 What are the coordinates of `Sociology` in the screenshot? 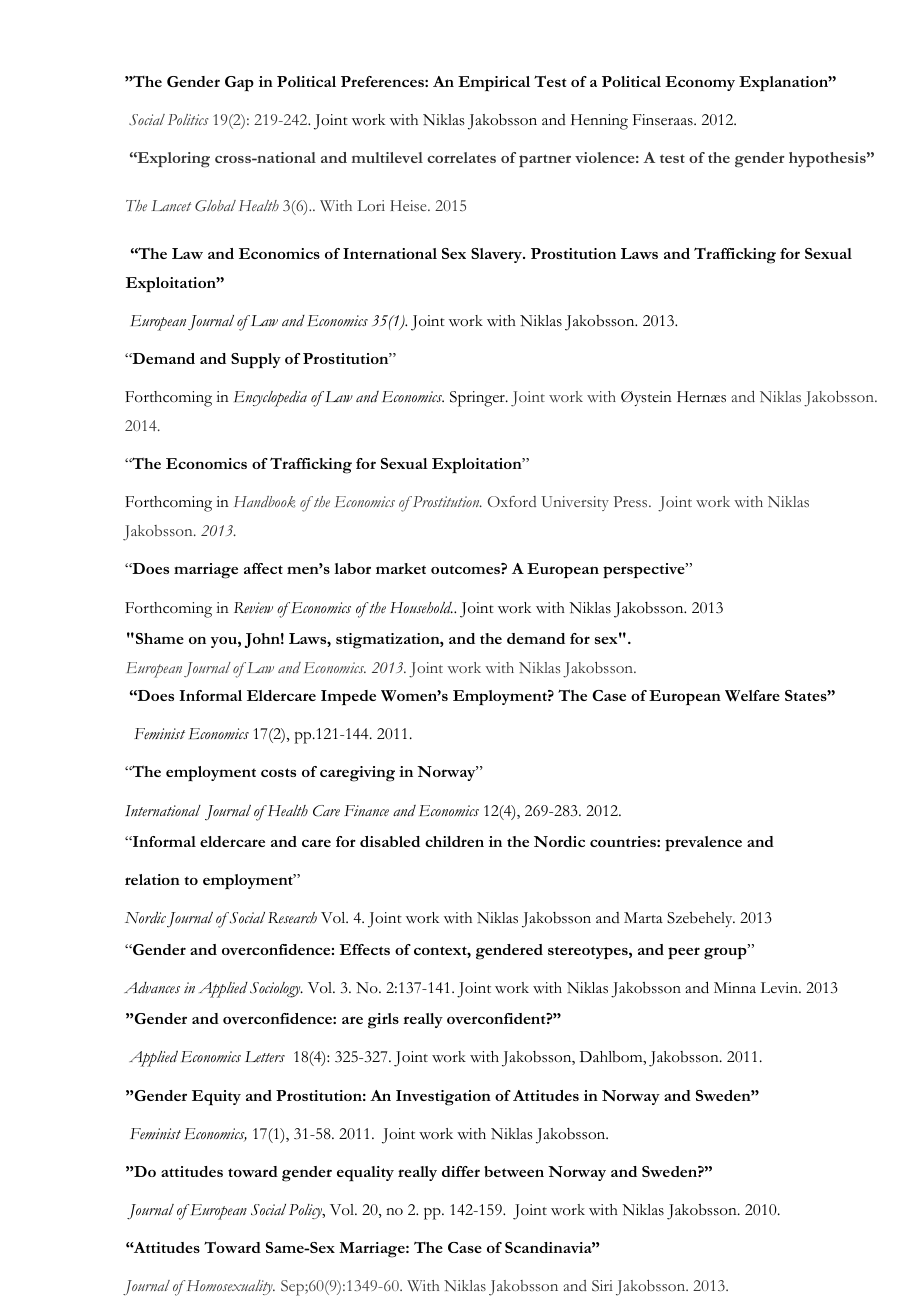 It's located at (276, 990).
